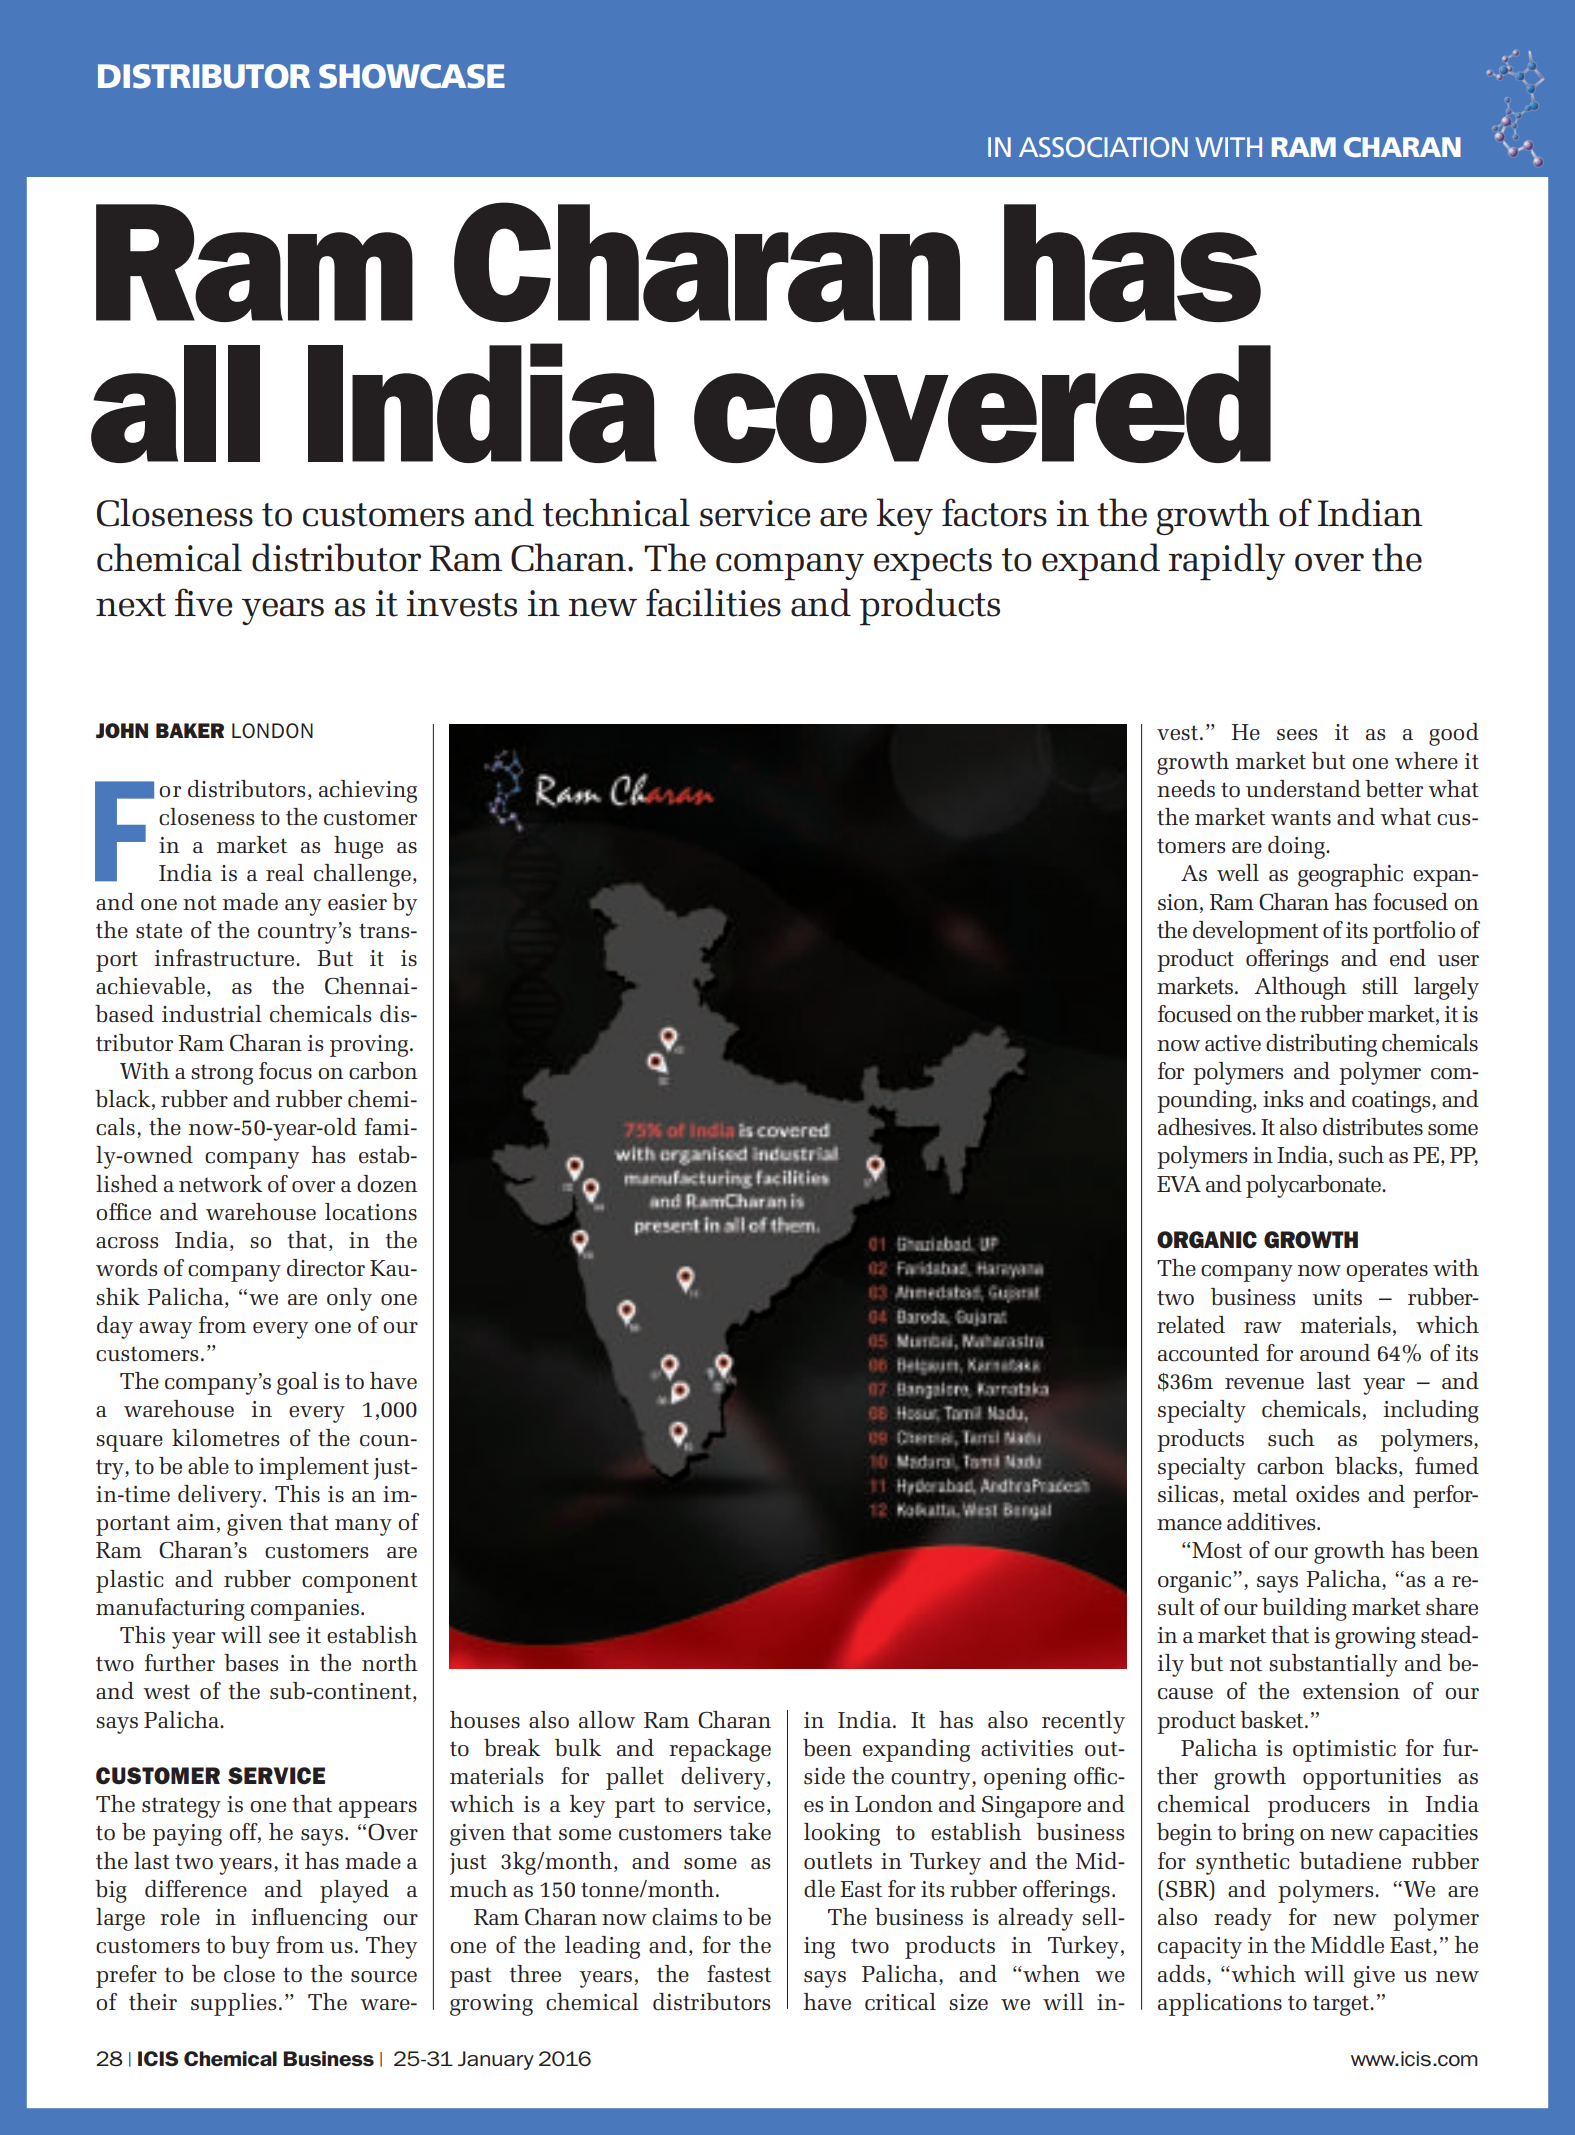 The image size is (1575, 2135). What do you see at coordinates (369, 1046) in the image?
I see `proving` at bounding box center [369, 1046].
